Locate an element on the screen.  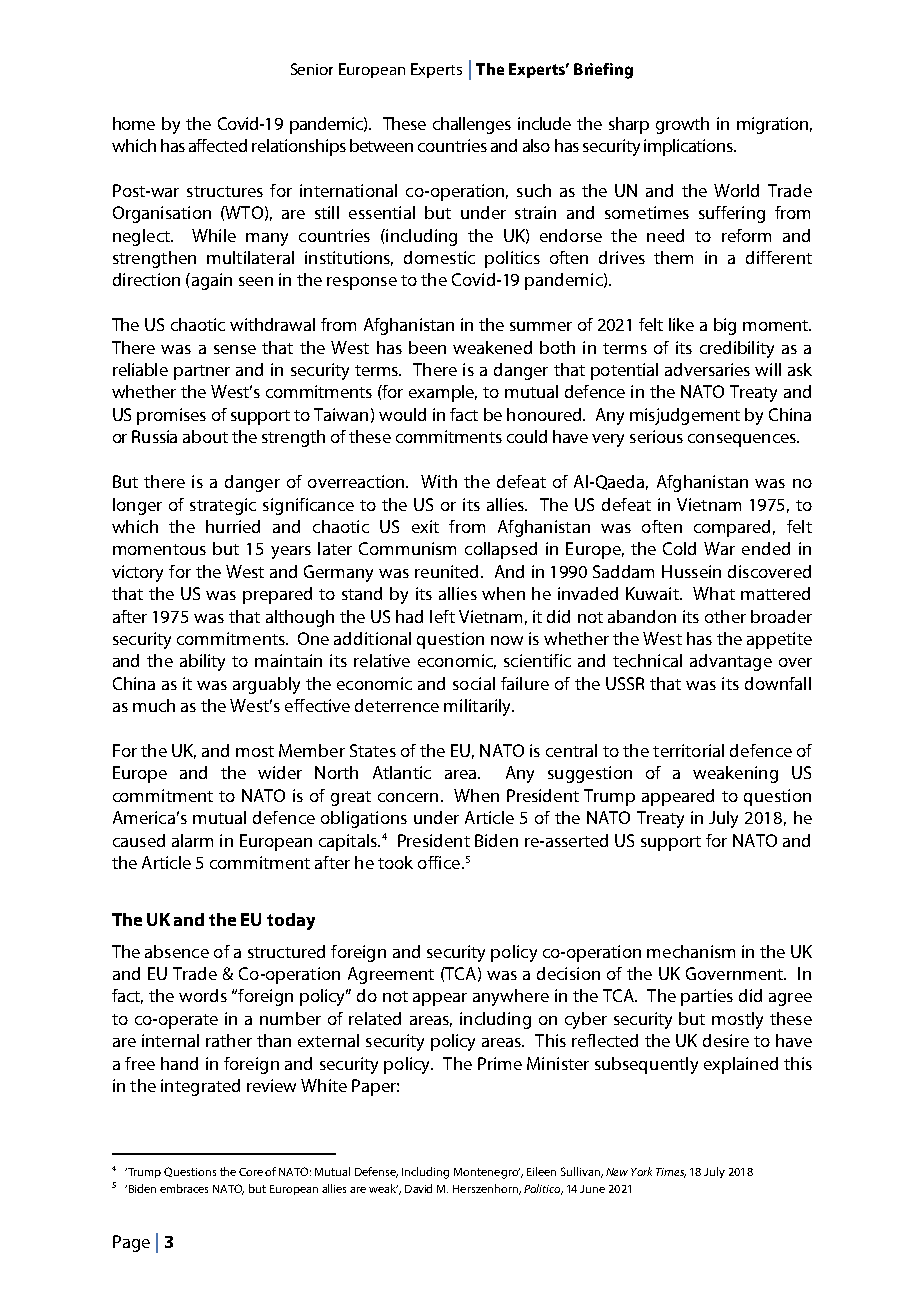
advantage is located at coordinates (731, 662).
